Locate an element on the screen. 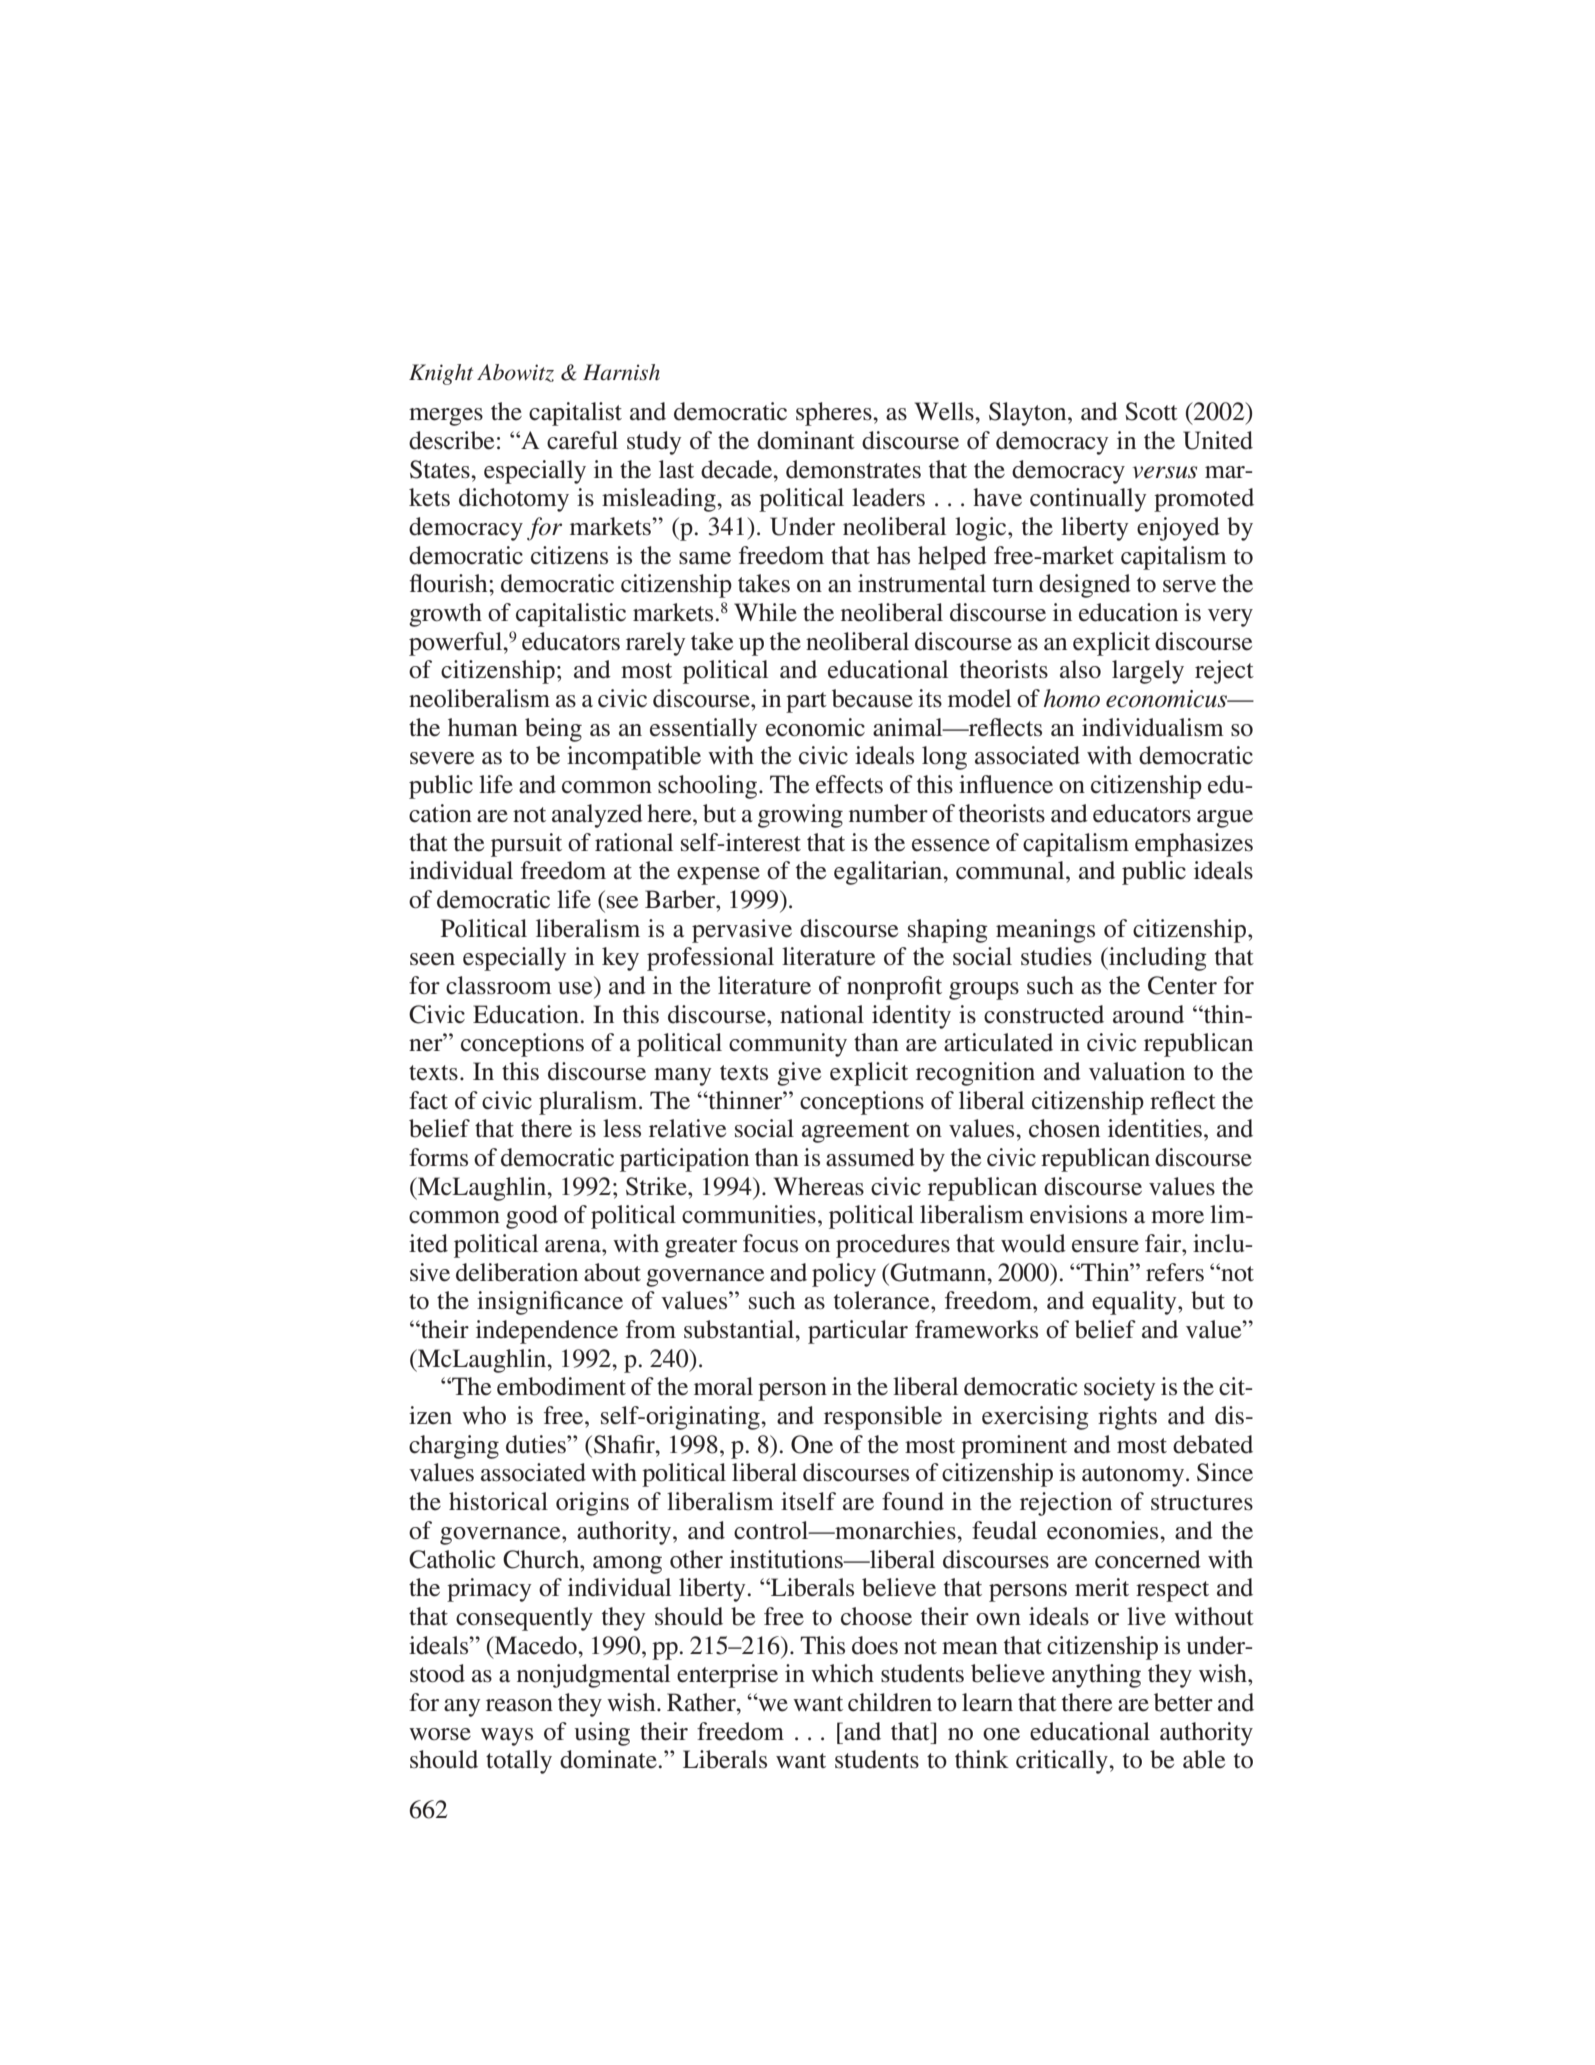  reason is located at coordinates (519, 1705).
